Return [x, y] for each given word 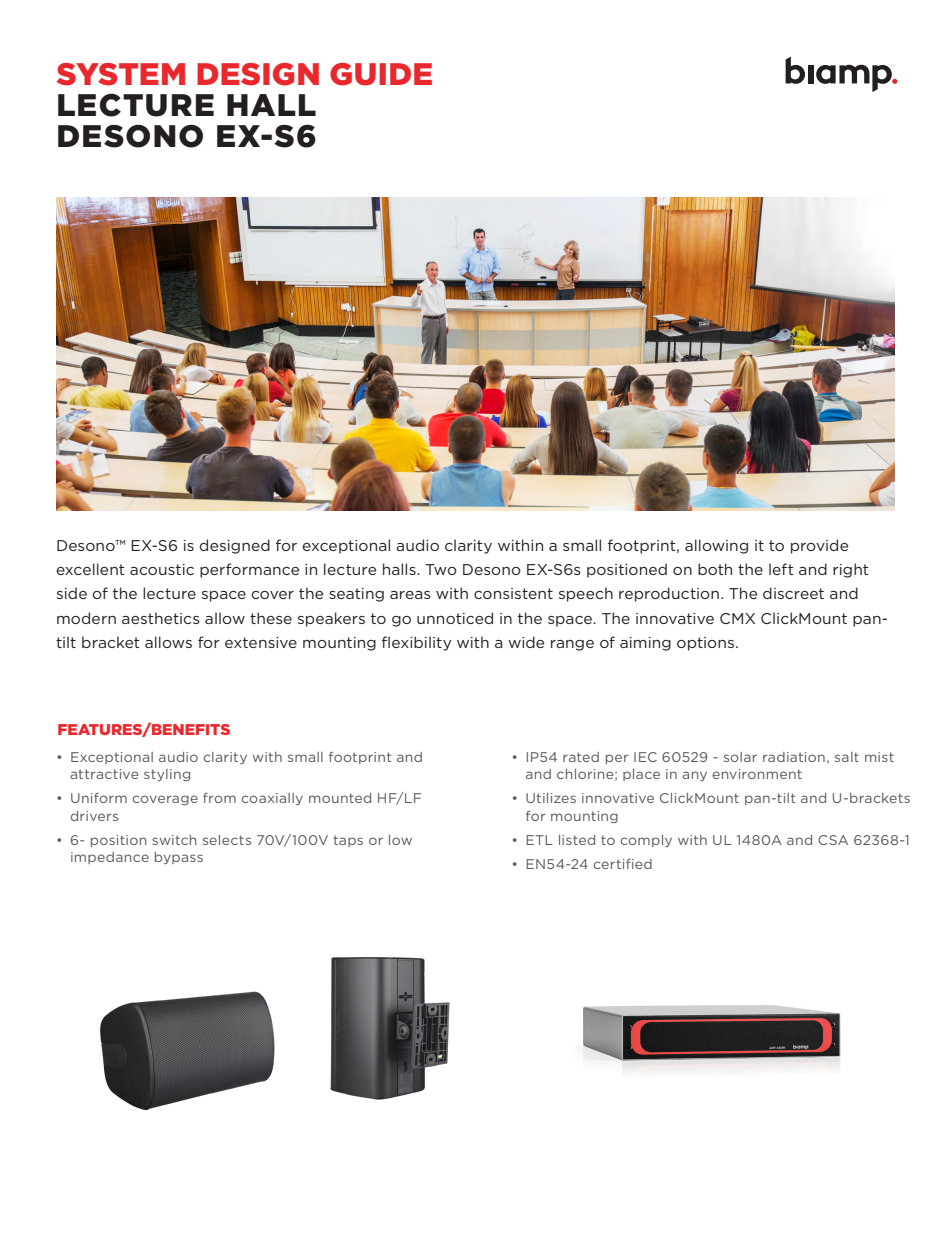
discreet [793, 593]
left [781, 569]
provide [819, 546]
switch [174, 840]
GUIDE [381, 74]
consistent [513, 593]
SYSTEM [121, 74]
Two [441, 569]
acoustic [162, 569]
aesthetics [161, 618]
